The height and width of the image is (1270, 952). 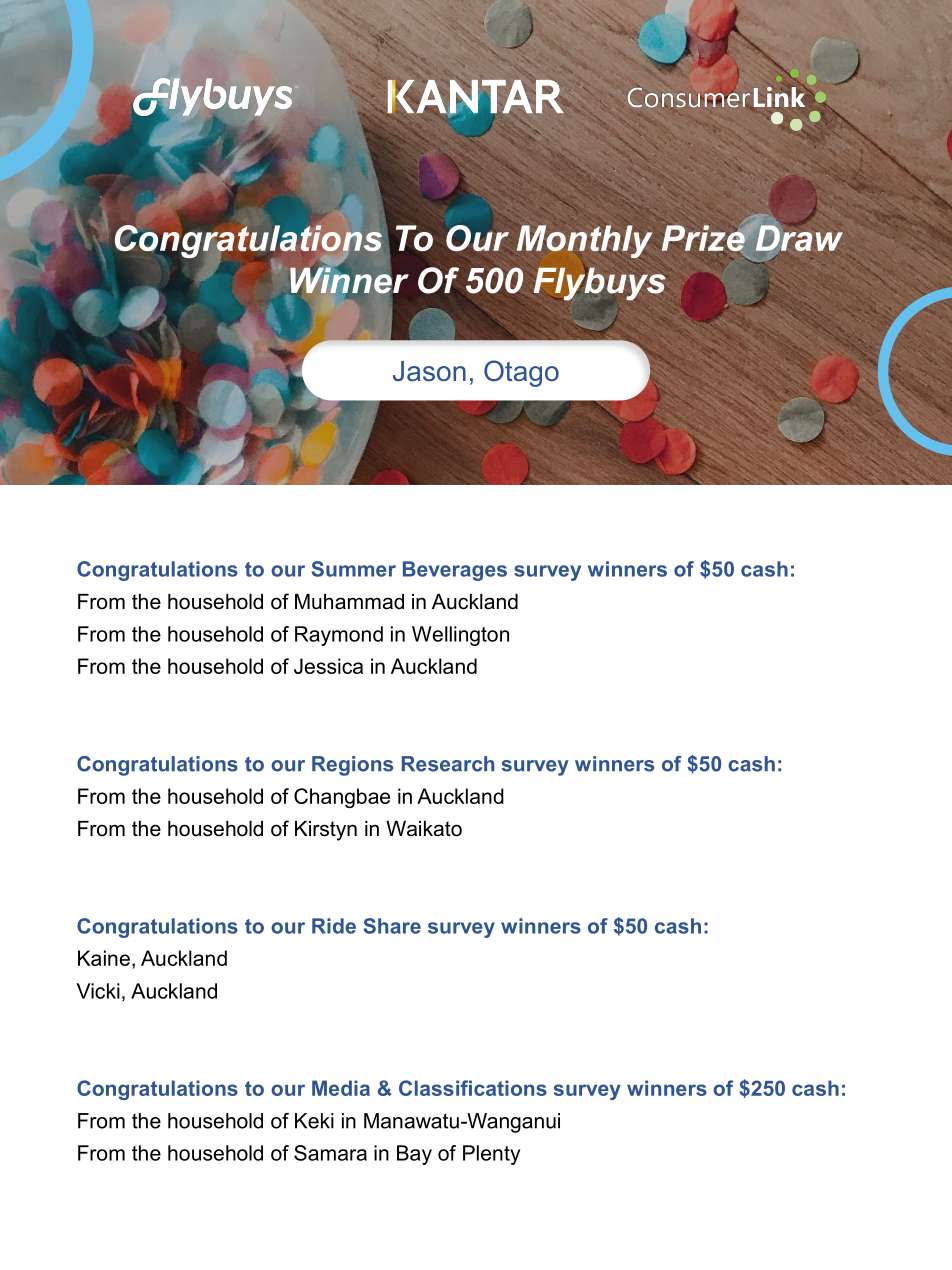 What do you see at coordinates (353, 569) in the image?
I see `Summer` at bounding box center [353, 569].
